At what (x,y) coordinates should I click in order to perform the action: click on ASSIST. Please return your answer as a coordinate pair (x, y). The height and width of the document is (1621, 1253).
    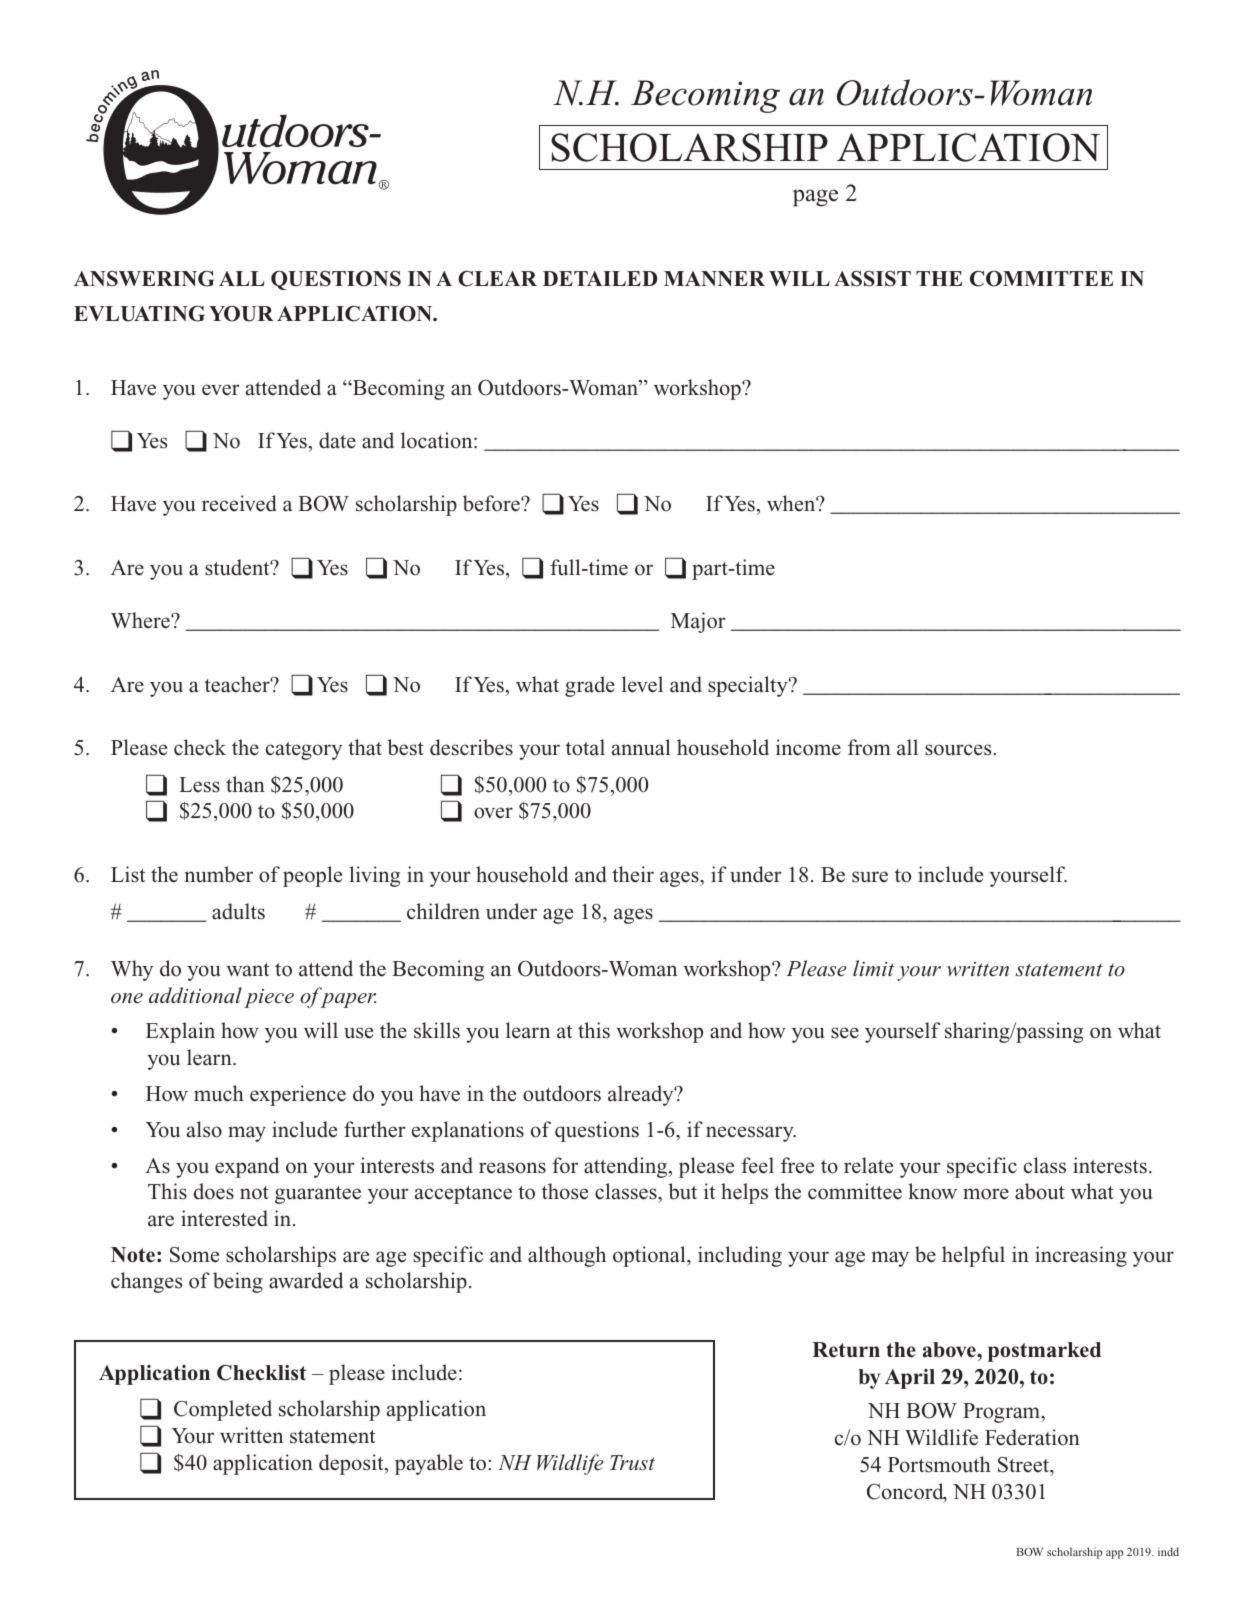
    Looking at the image, I should click on (872, 279).
